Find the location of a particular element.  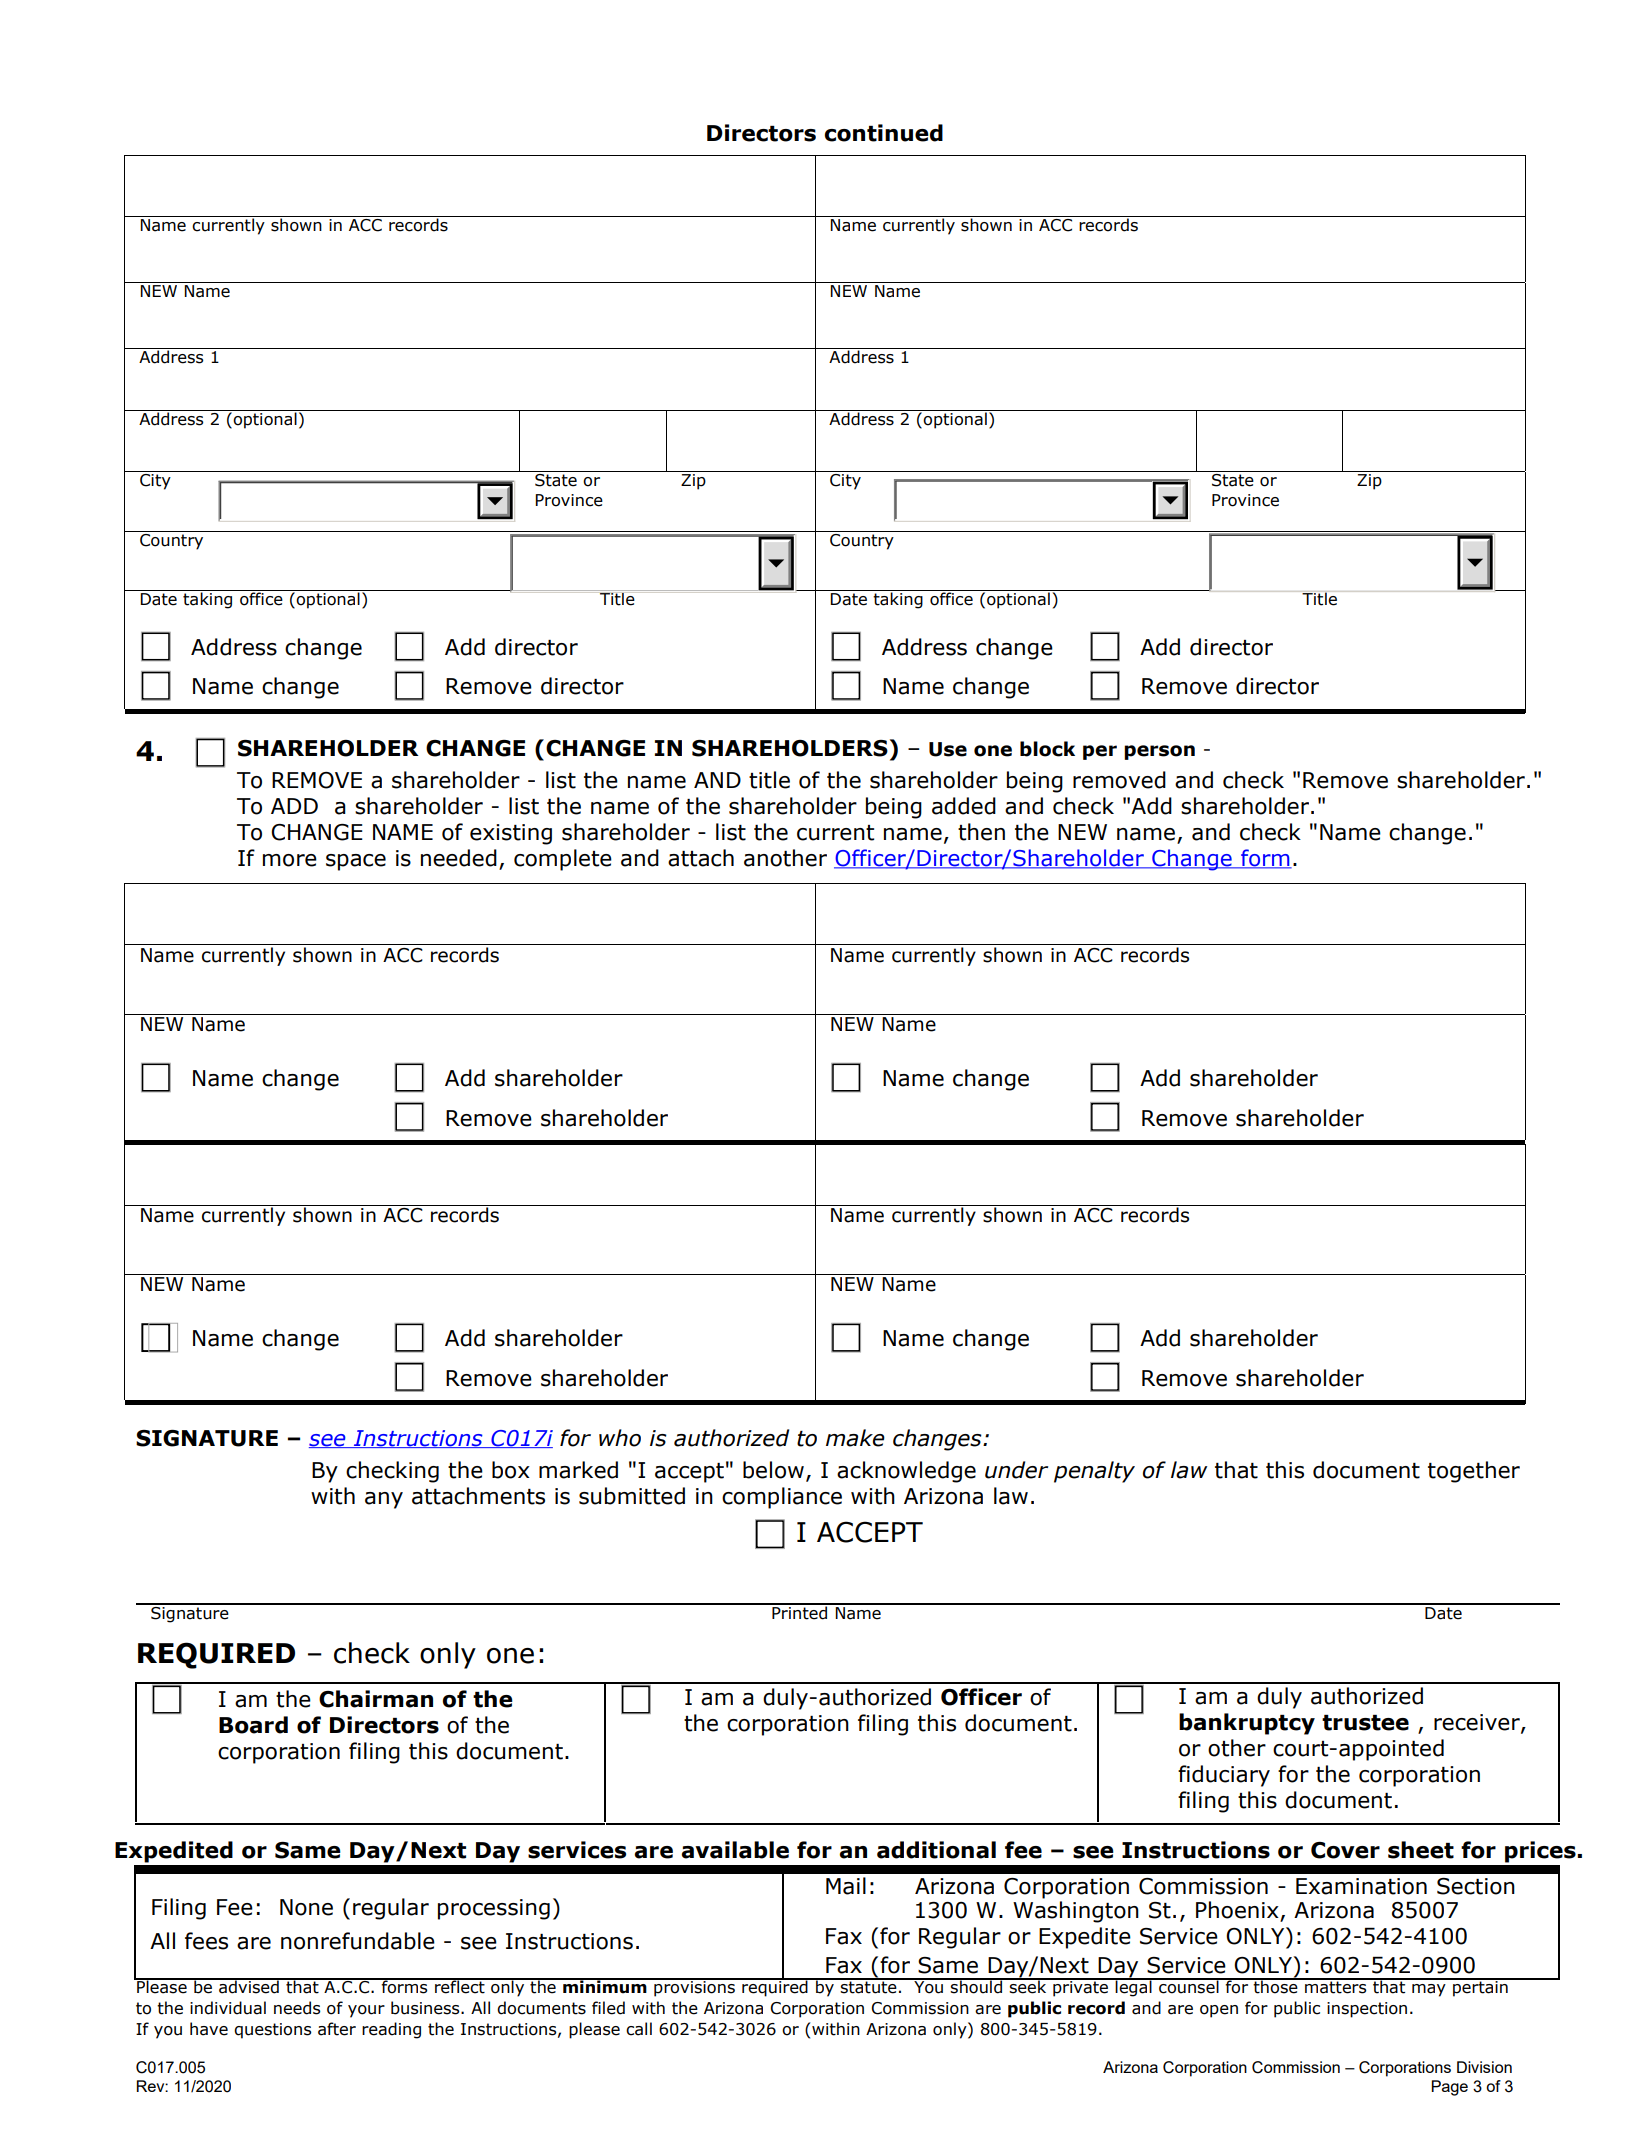

Printed is located at coordinates (800, 1612).
